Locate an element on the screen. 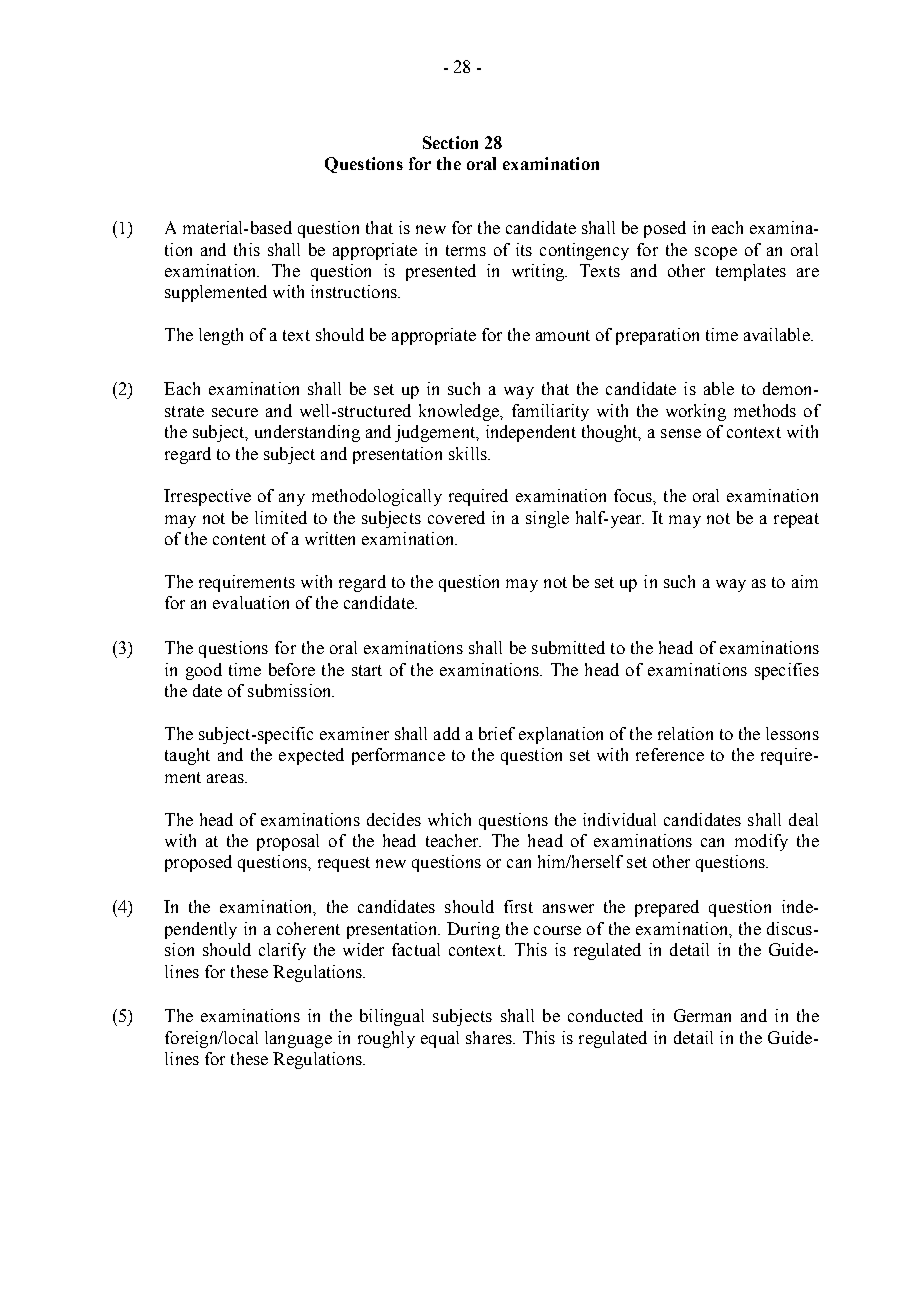 This screenshot has width=924, height=1308. length is located at coordinates (221, 336).
